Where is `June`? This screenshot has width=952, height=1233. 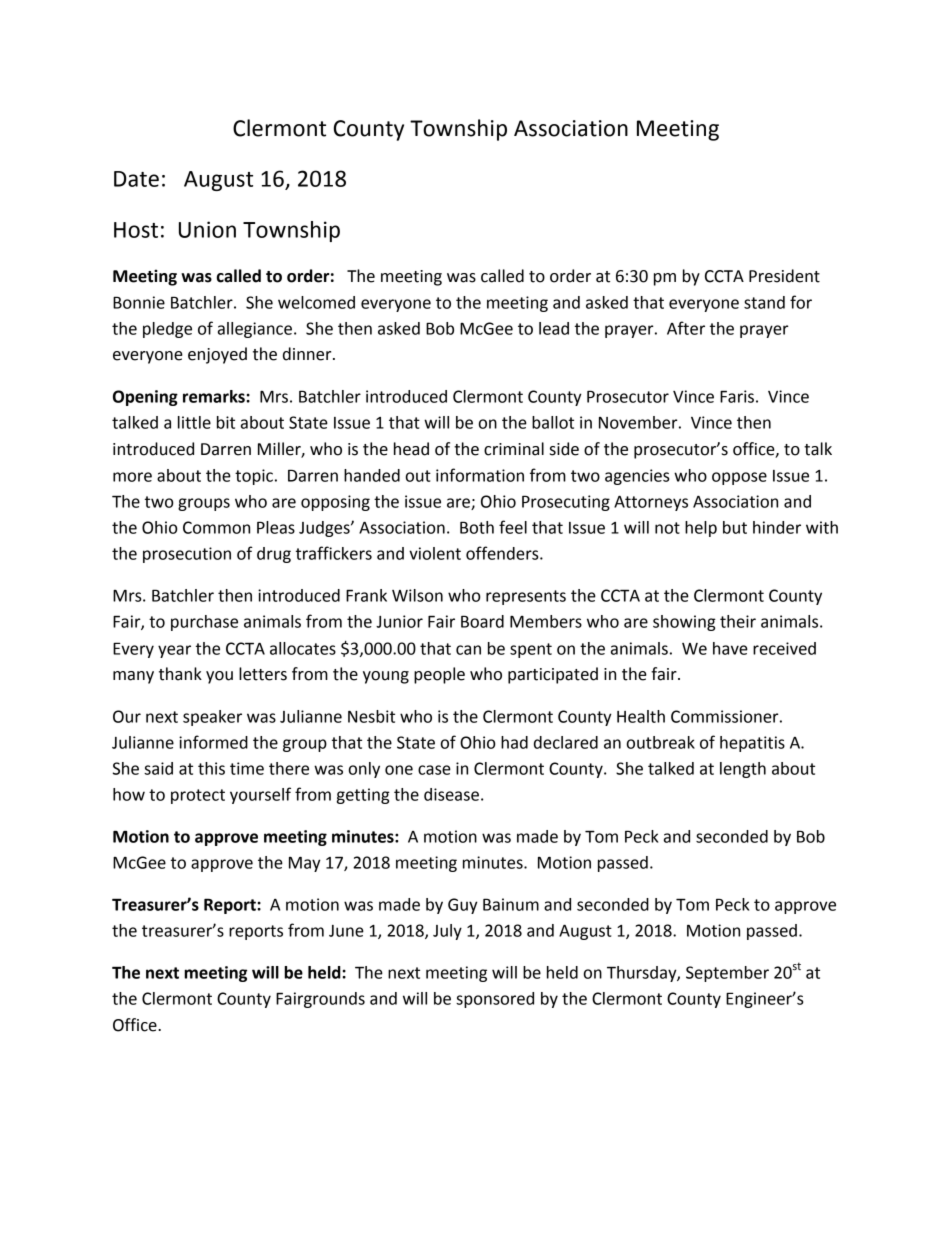 June is located at coordinates (346, 931).
